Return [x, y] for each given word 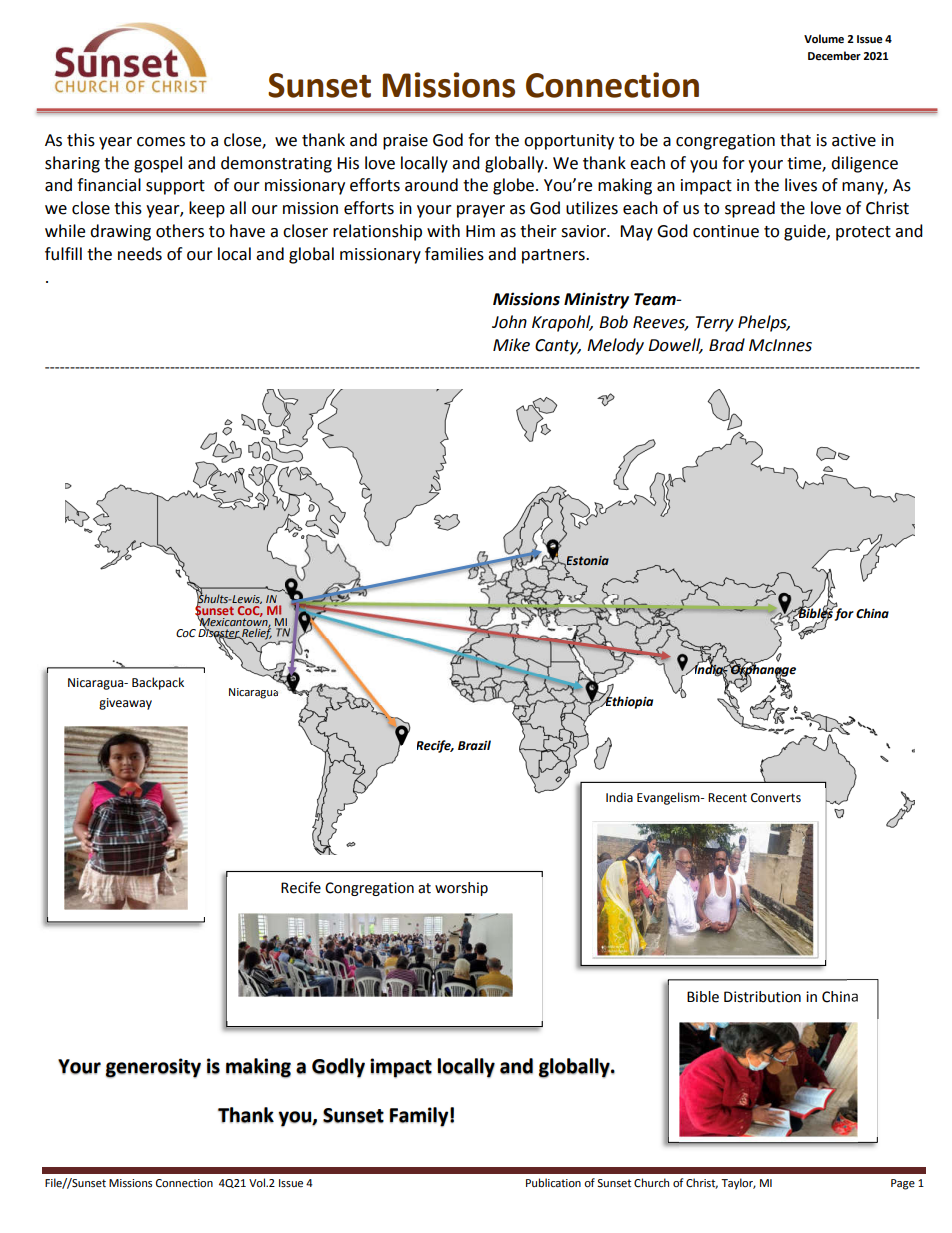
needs [140, 254]
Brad [727, 345]
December [834, 56]
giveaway [125, 704]
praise [405, 142]
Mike [511, 345]
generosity [153, 1068]
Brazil [474, 745]
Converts [776, 798]
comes [161, 142]
